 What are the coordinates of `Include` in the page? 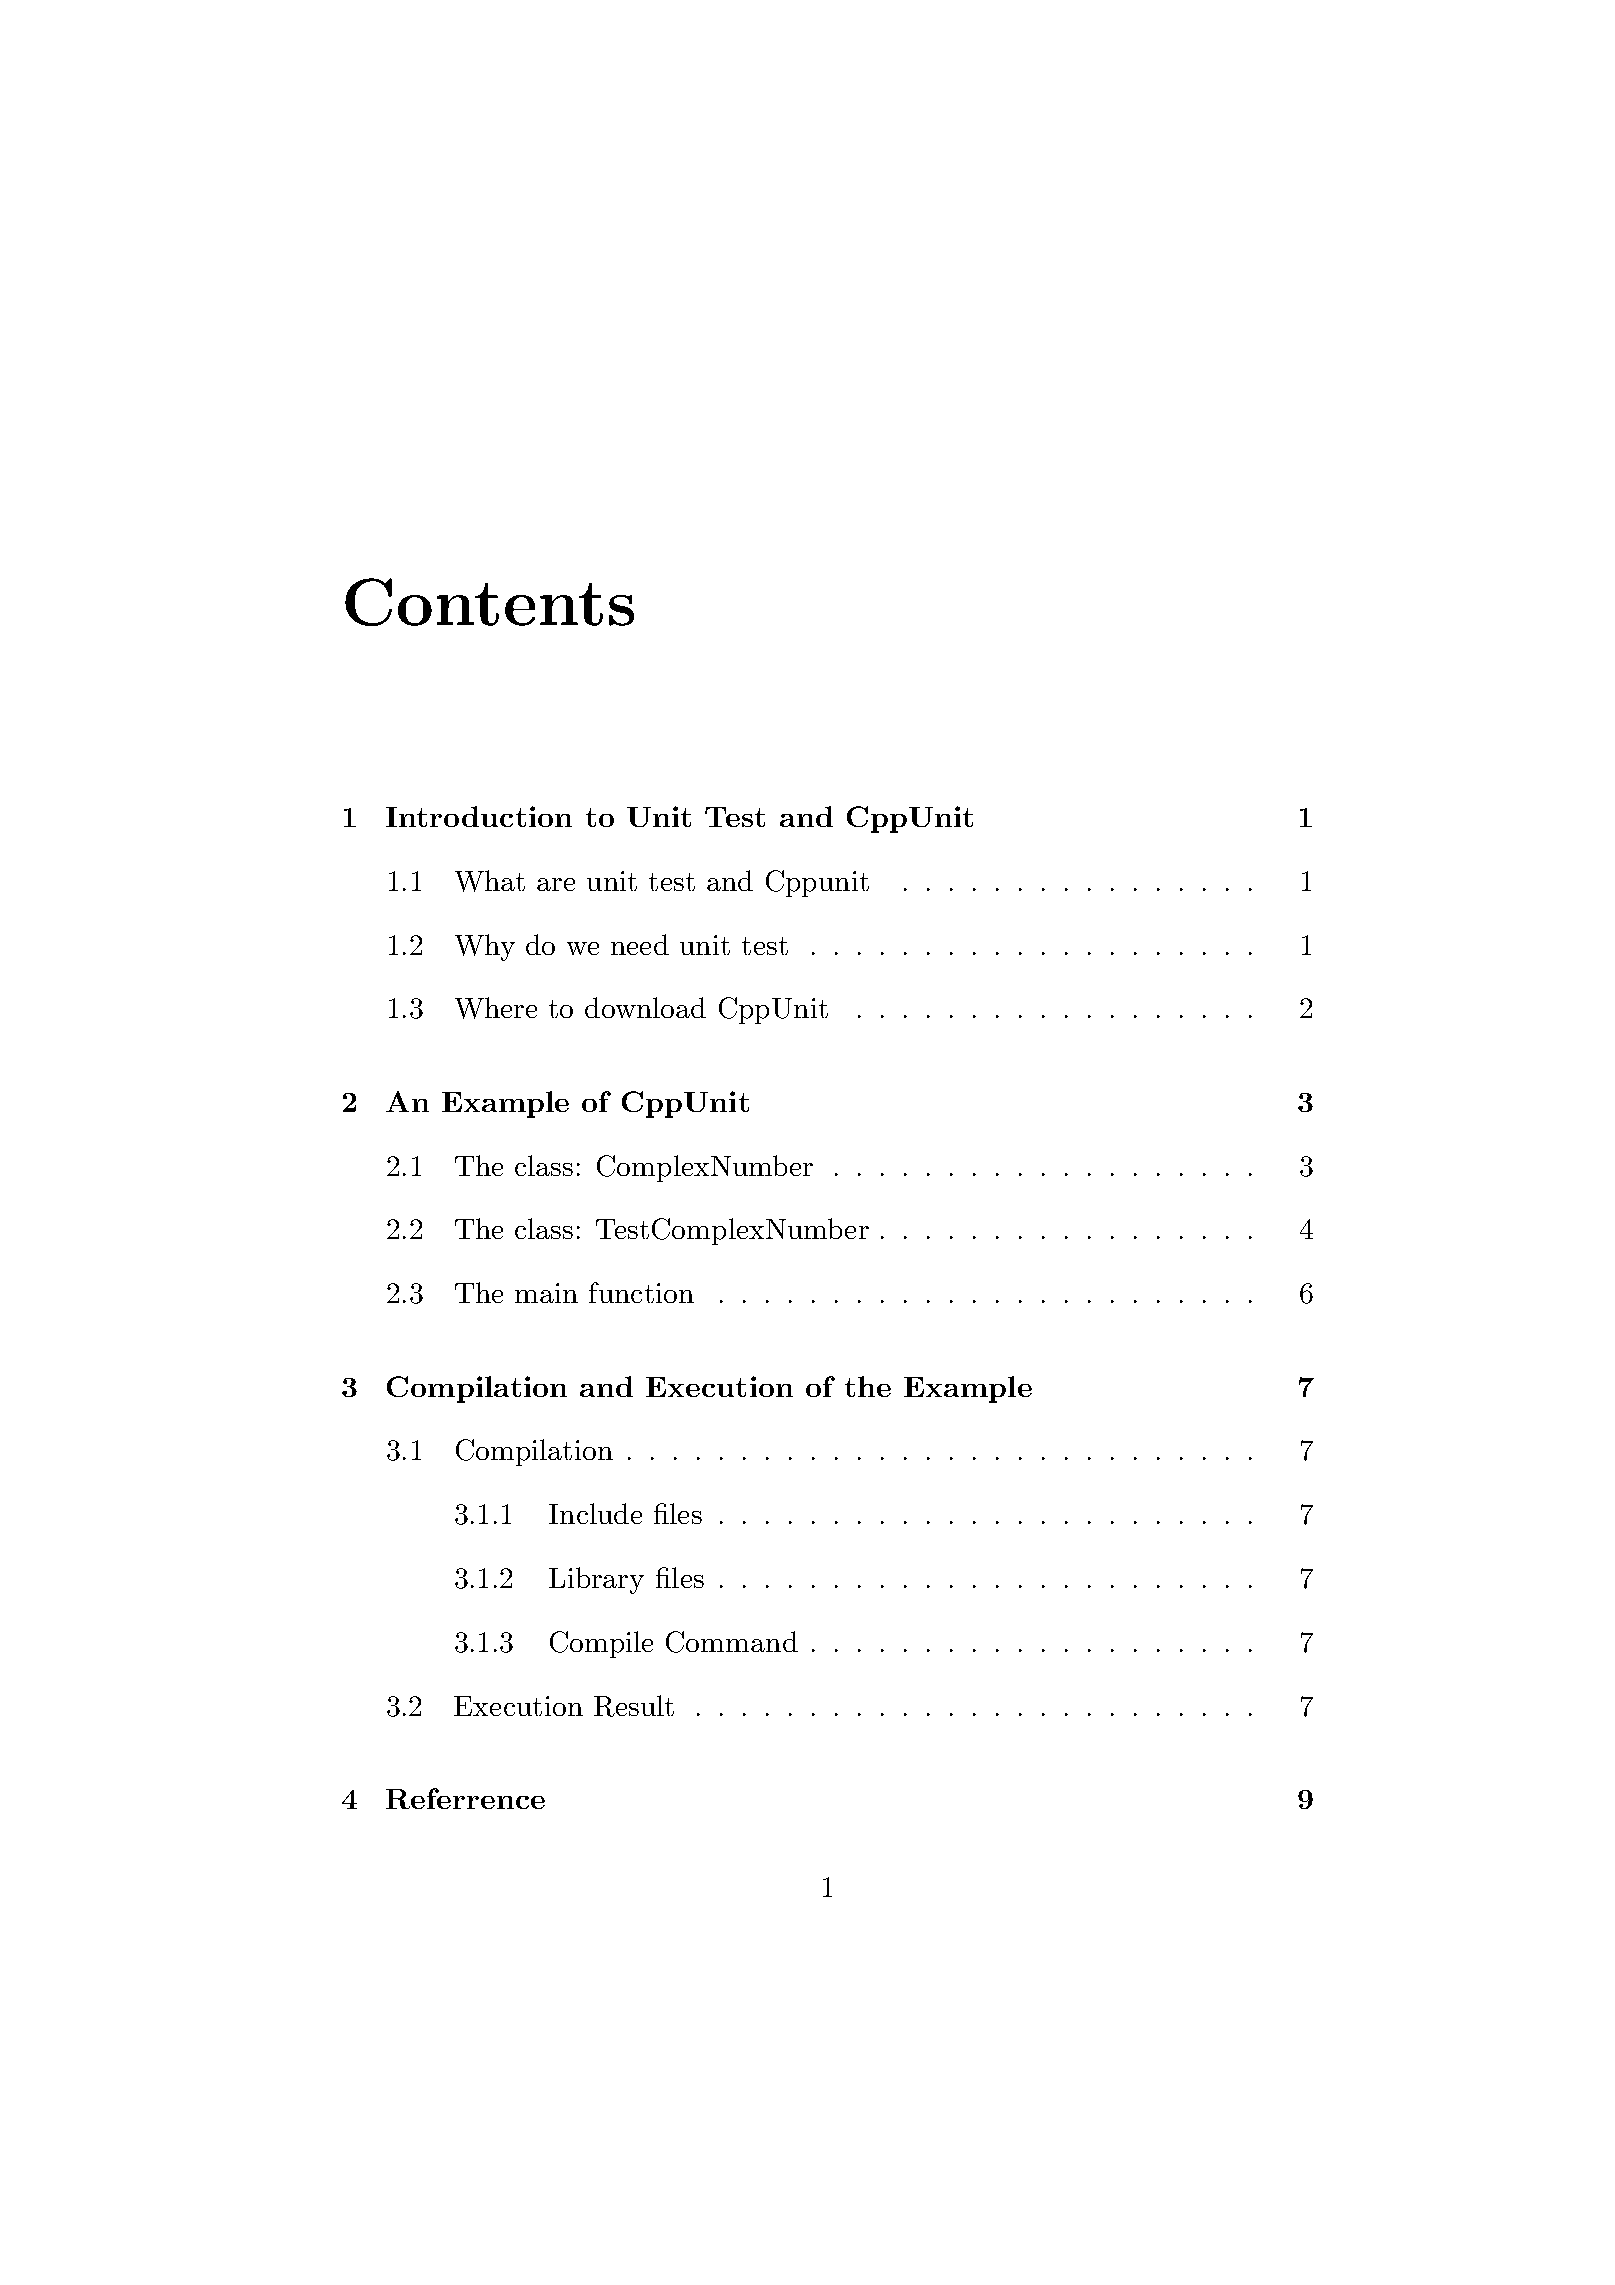 It's located at (595, 1513).
